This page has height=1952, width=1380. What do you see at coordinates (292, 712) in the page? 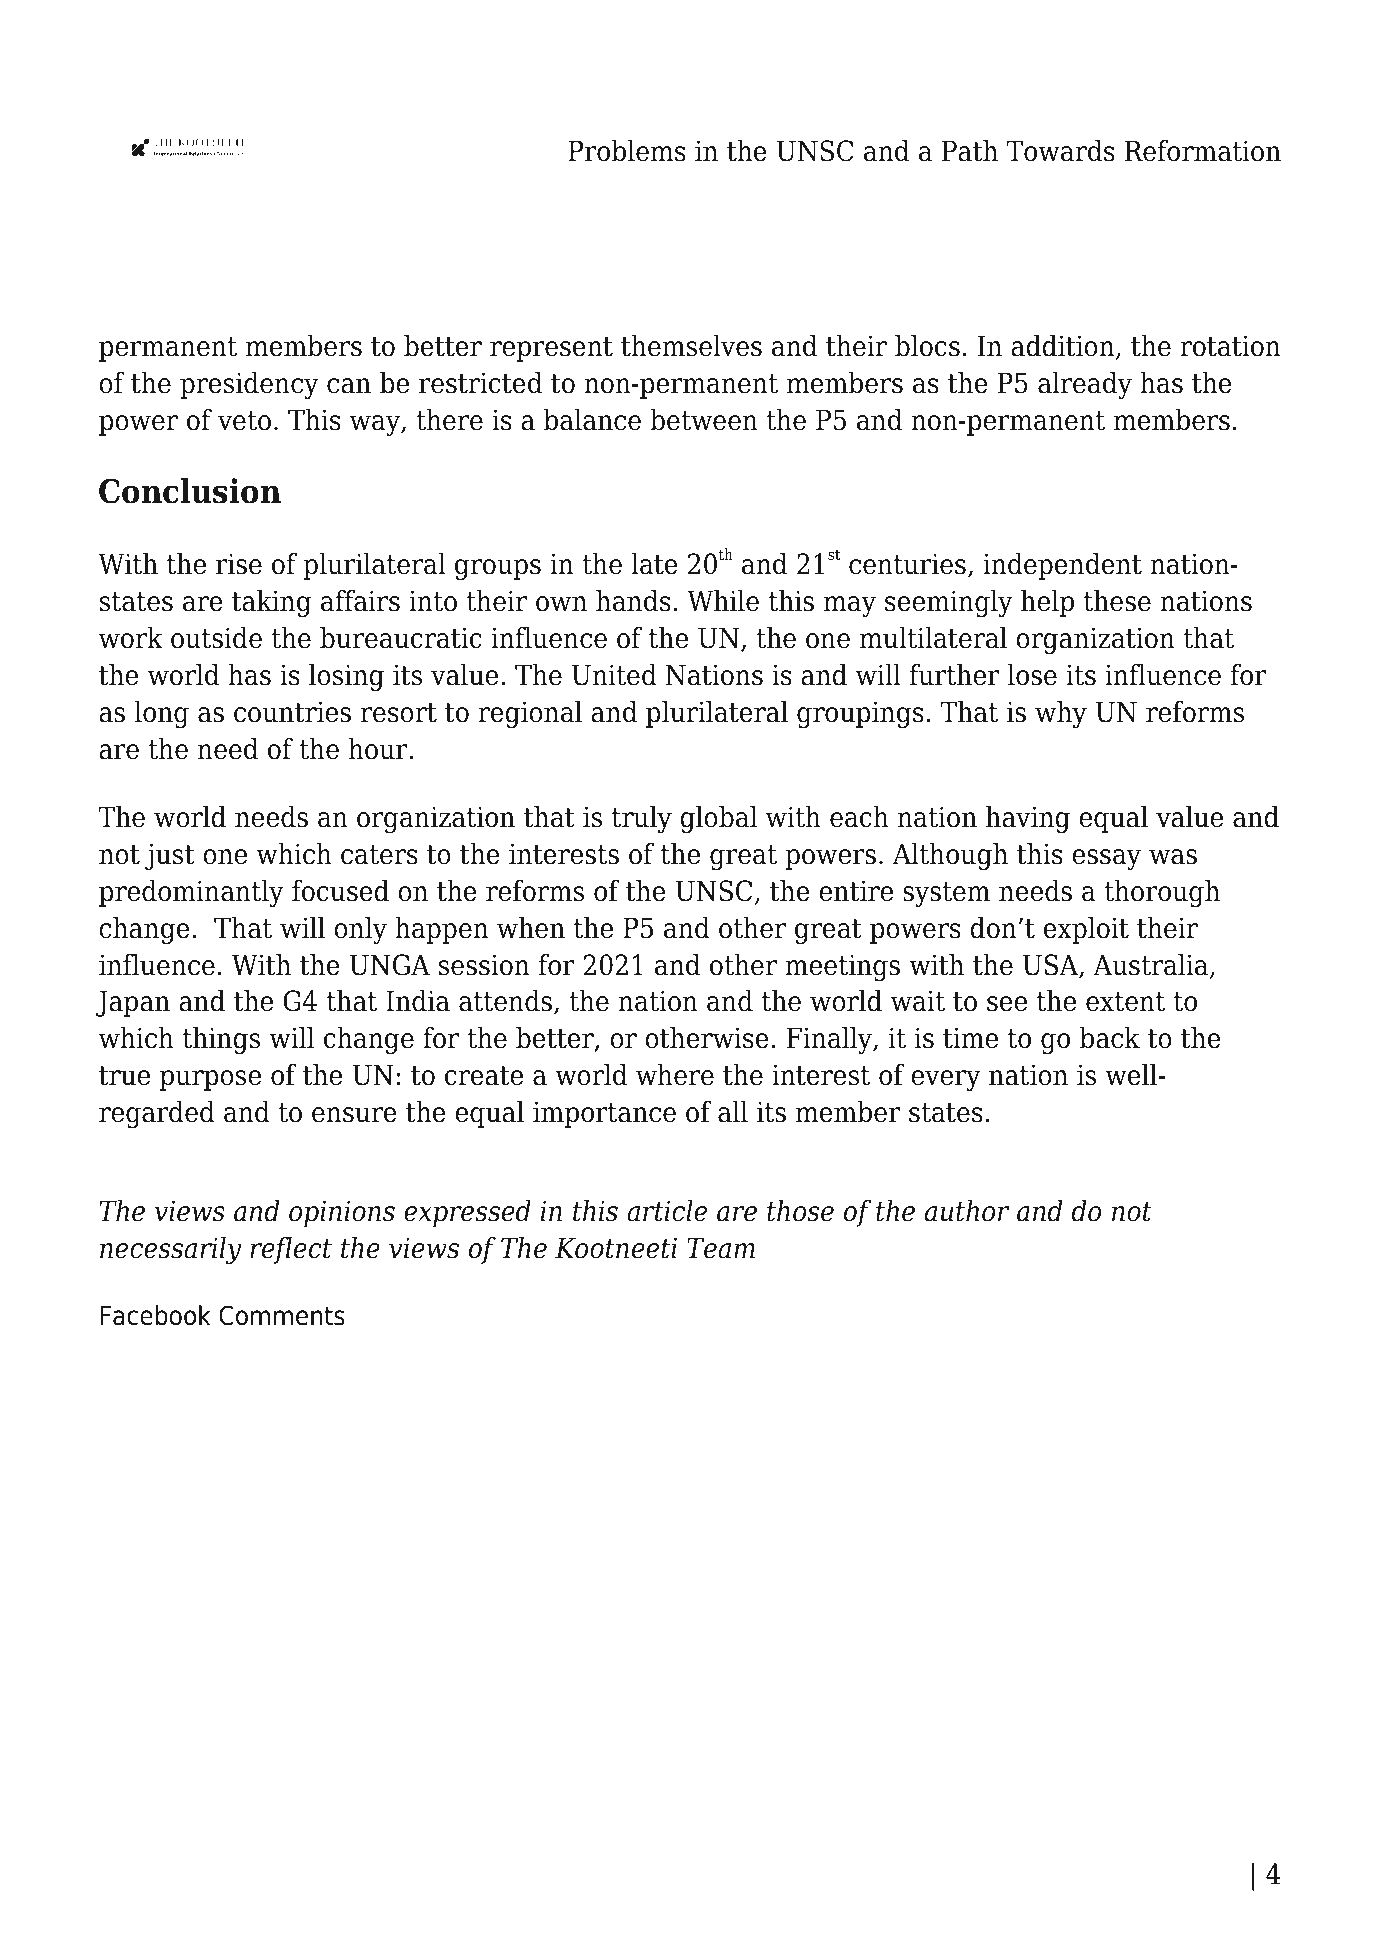
I see `countries` at bounding box center [292, 712].
